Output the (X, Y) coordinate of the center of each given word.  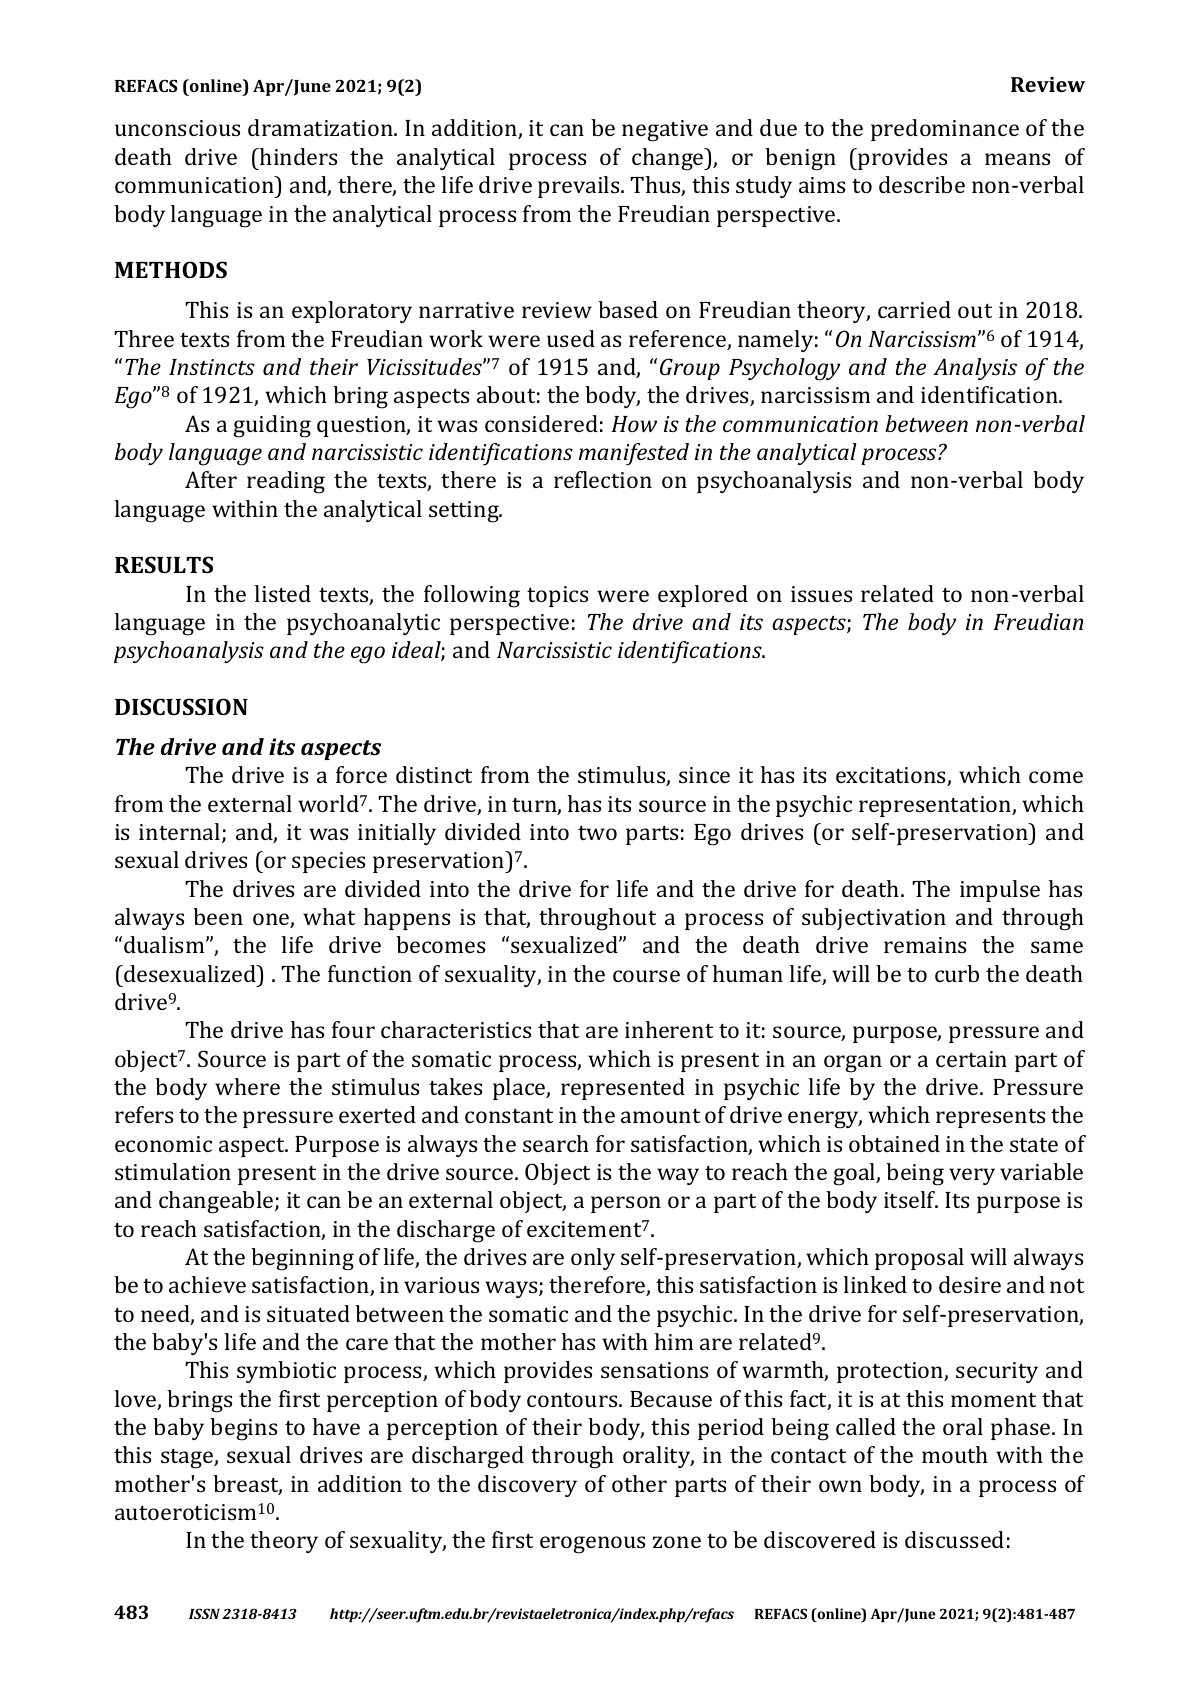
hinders (297, 156)
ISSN (204, 1613)
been (218, 916)
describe (922, 184)
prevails (580, 187)
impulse (1000, 891)
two (597, 833)
